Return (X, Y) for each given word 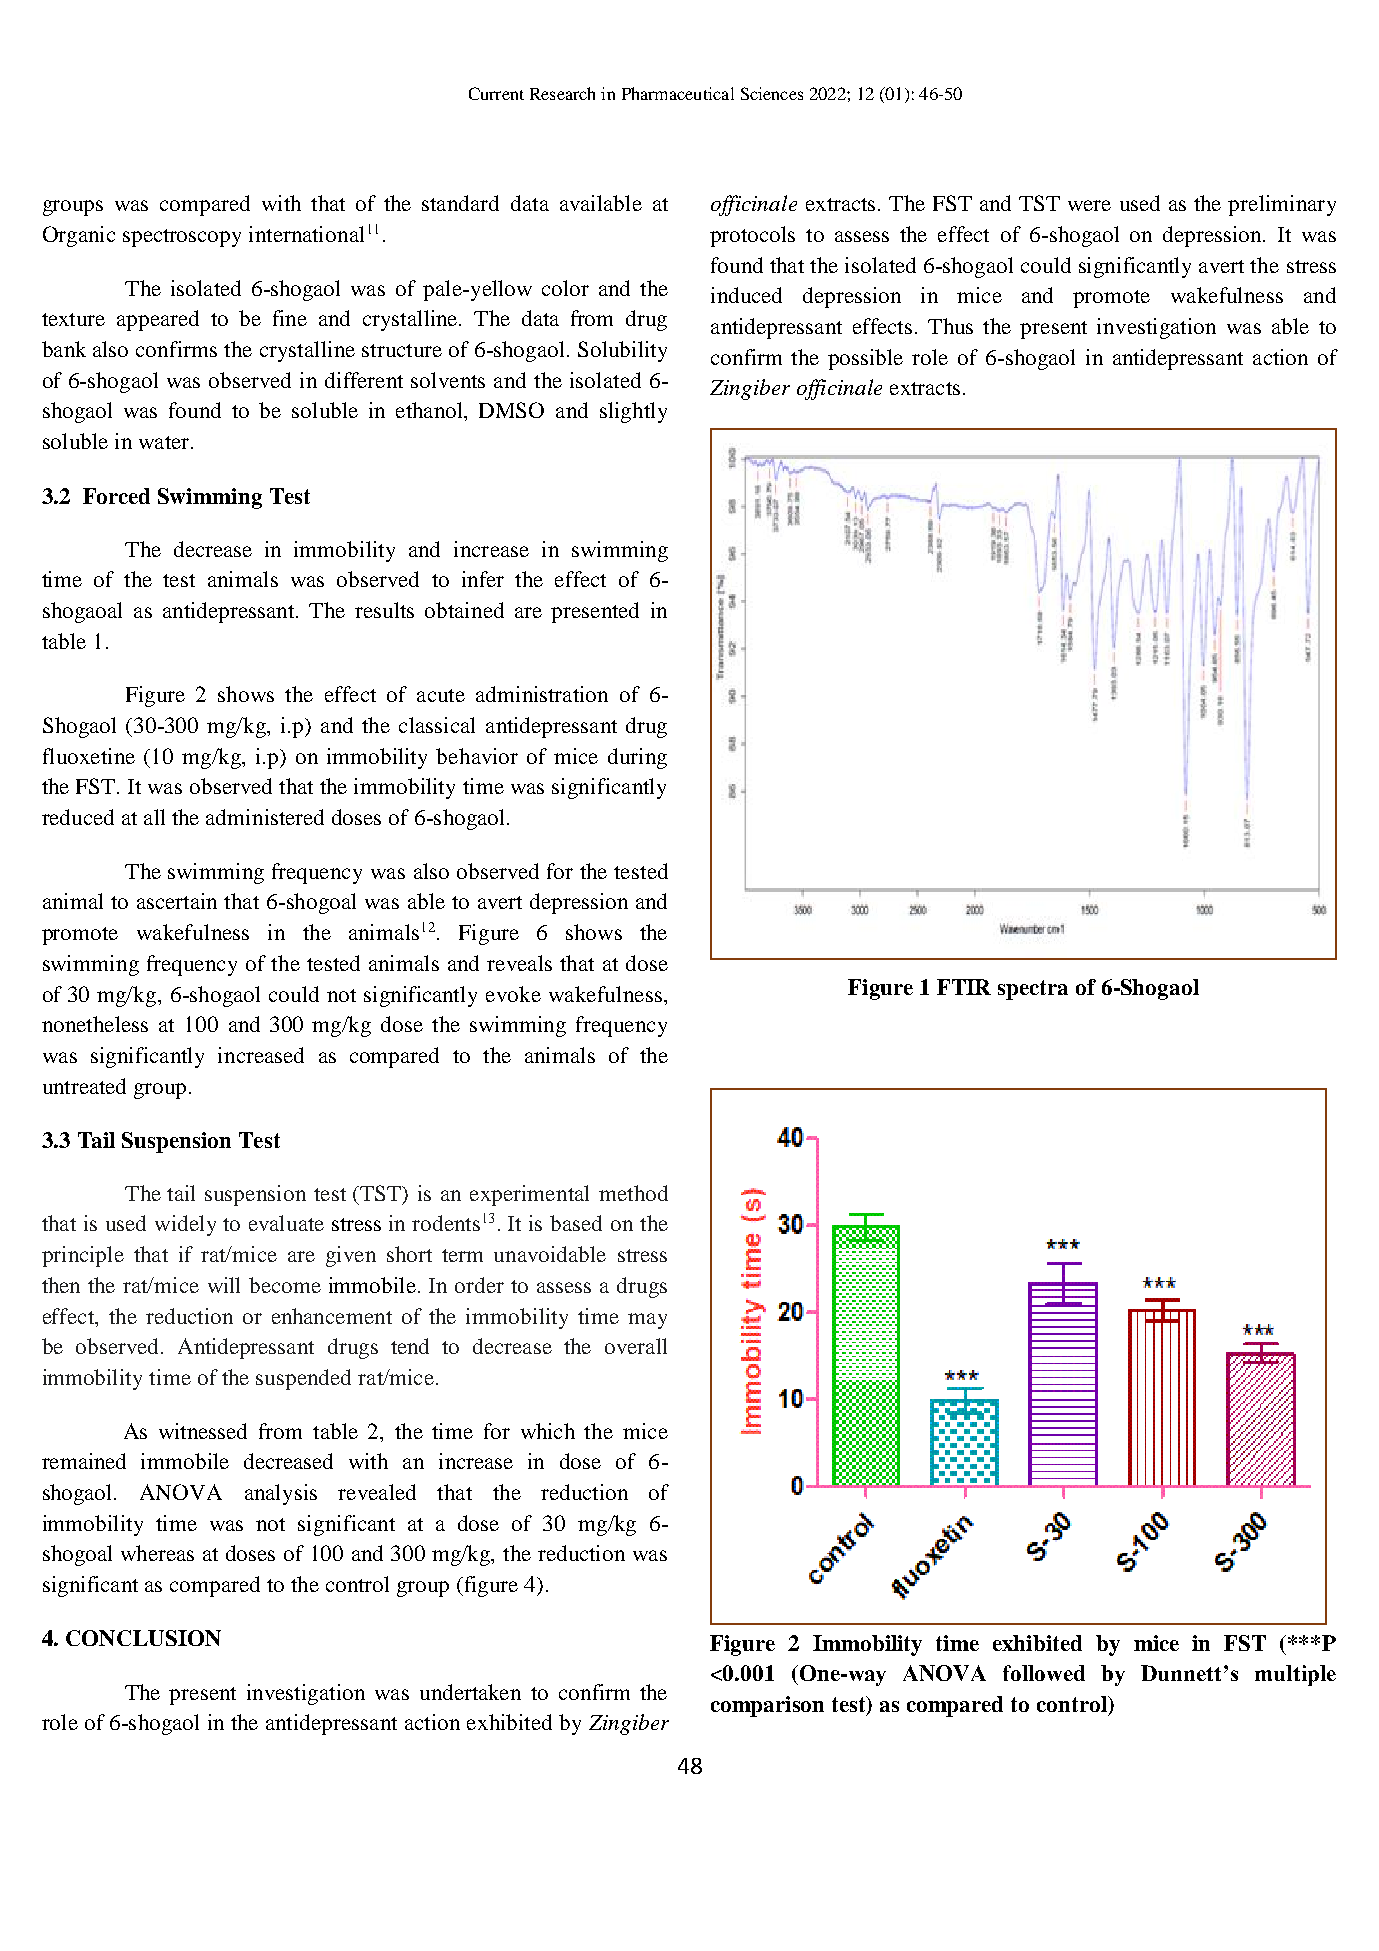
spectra (1033, 990)
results (384, 610)
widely (185, 1225)
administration (542, 694)
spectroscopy (182, 238)
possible (865, 359)
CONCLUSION (143, 1638)
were (1089, 205)
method (633, 1193)
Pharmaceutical (678, 93)
